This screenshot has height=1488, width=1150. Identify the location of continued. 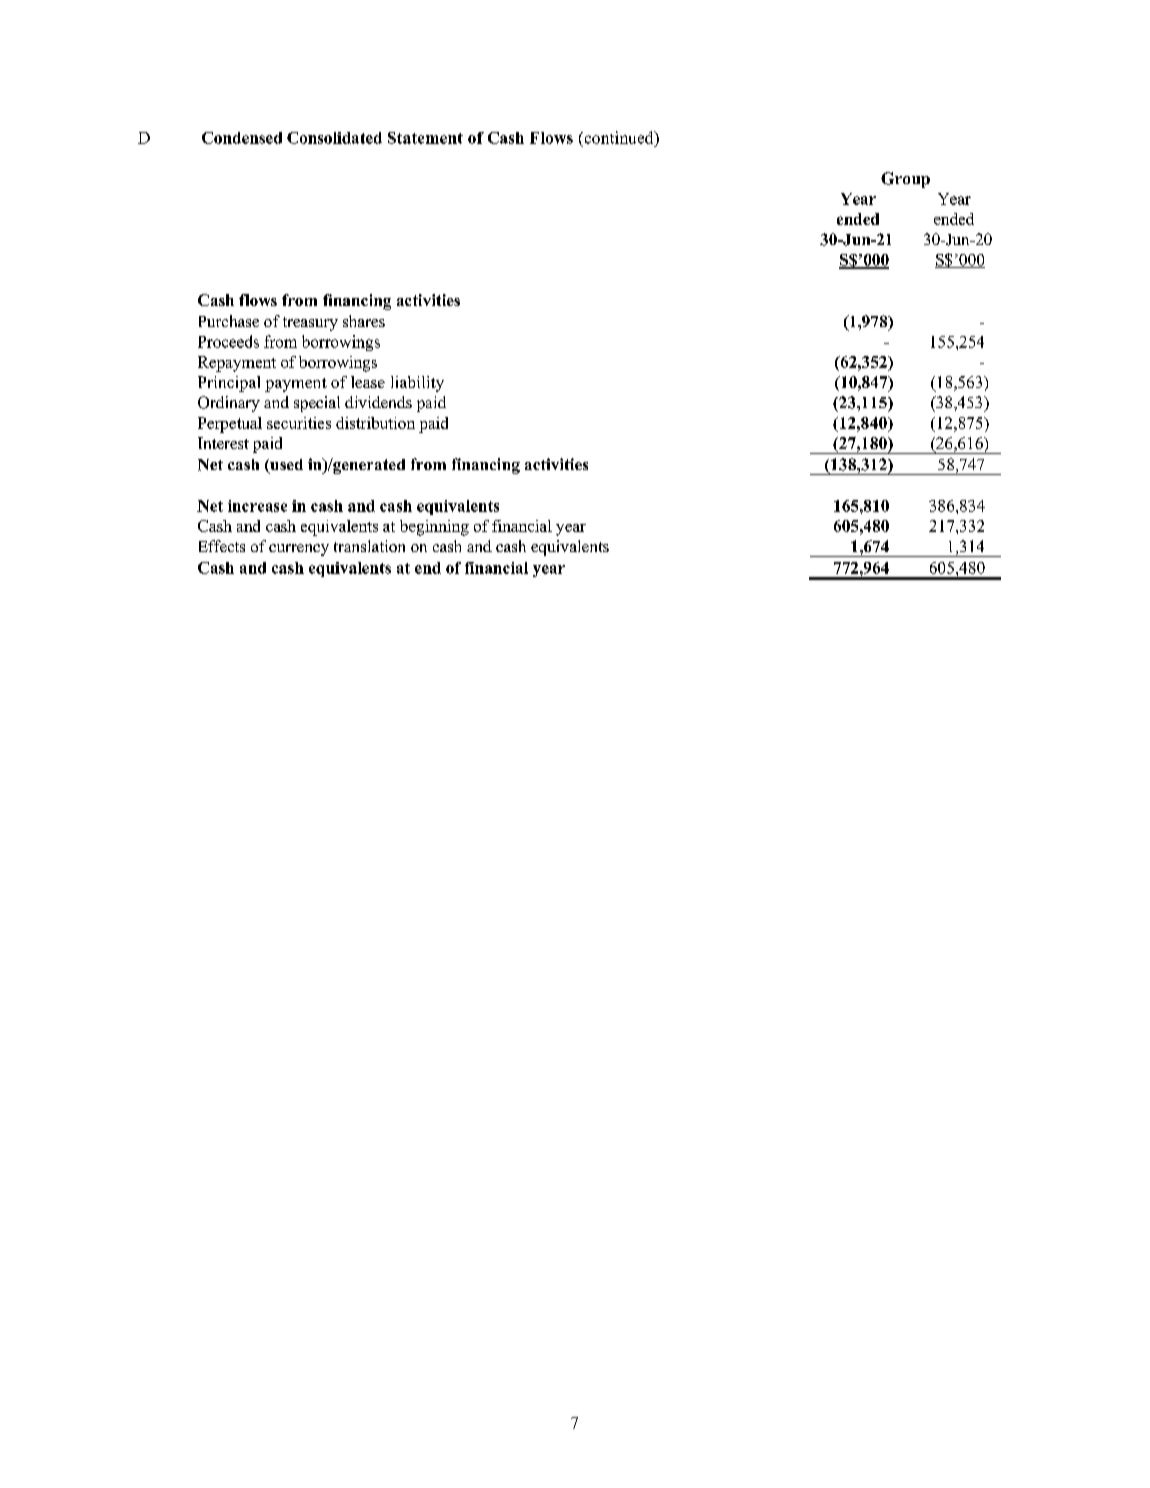
(619, 137).
